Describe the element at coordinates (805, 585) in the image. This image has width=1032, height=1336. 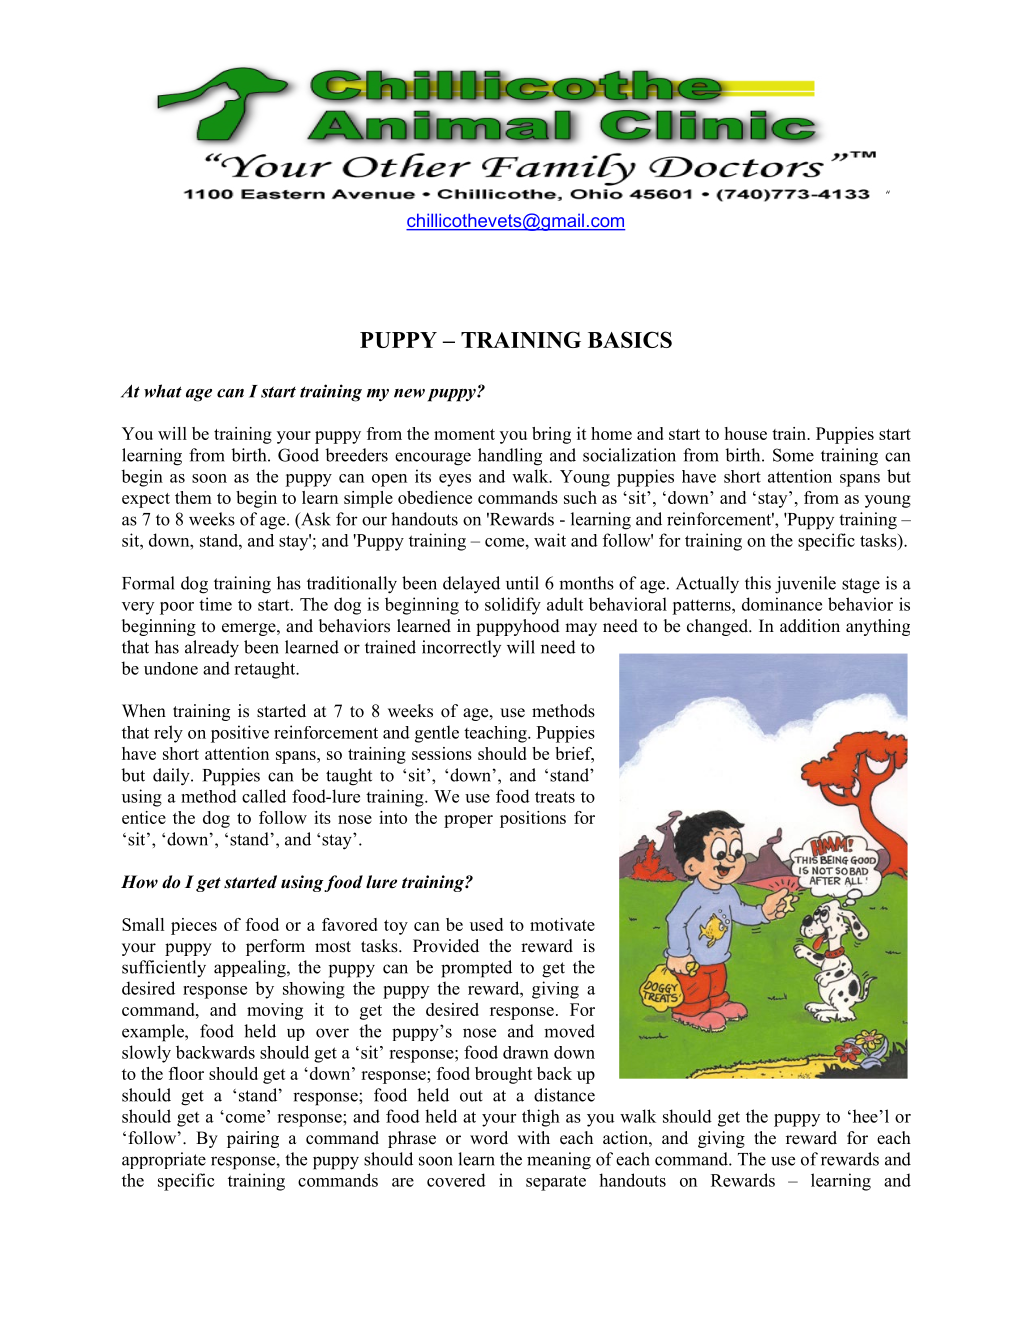
I see `juvenile` at that location.
